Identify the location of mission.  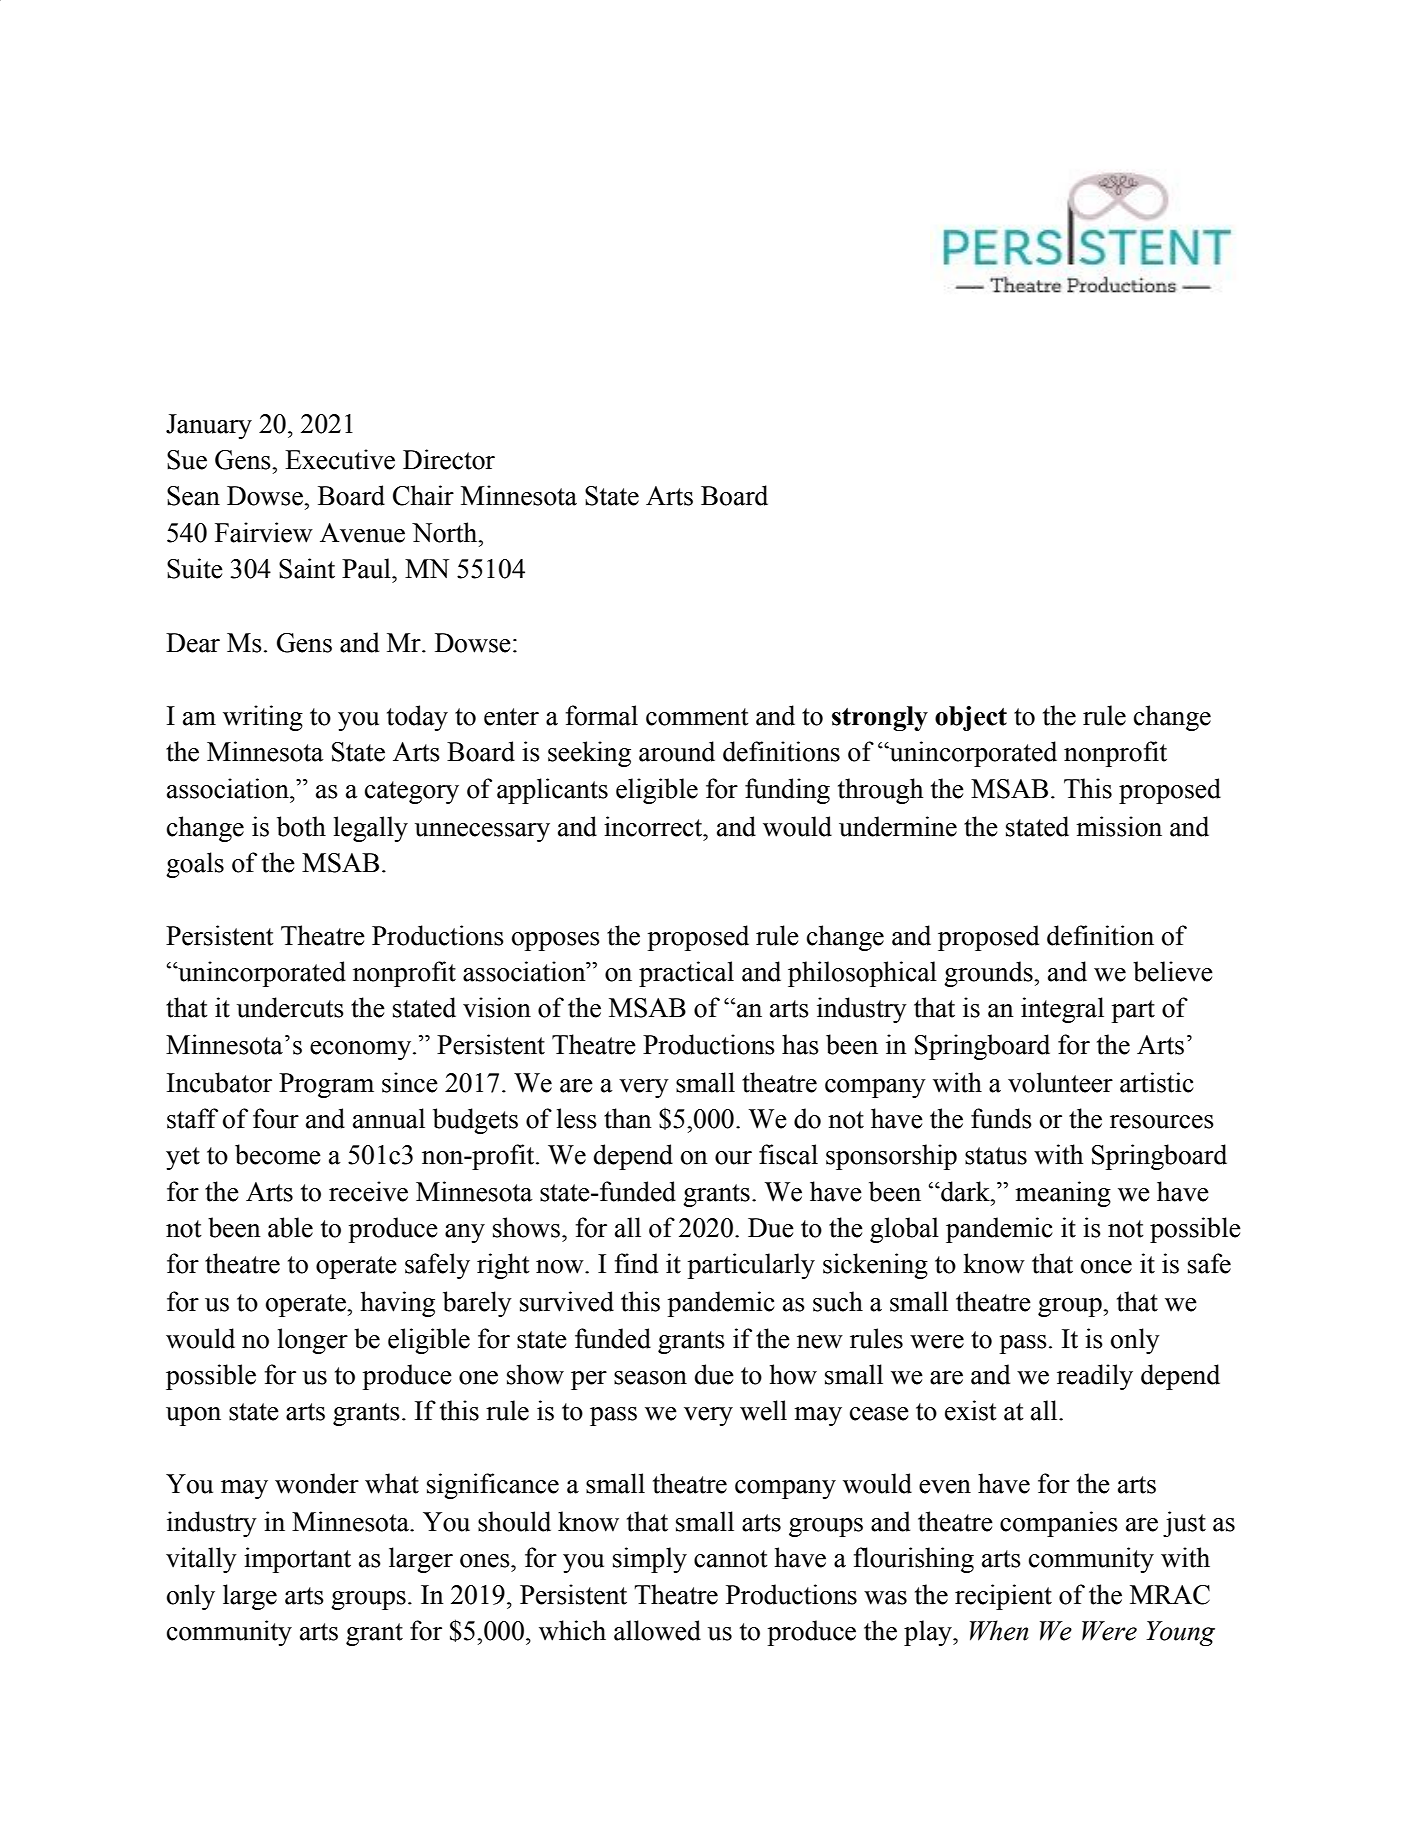
(1119, 826).
